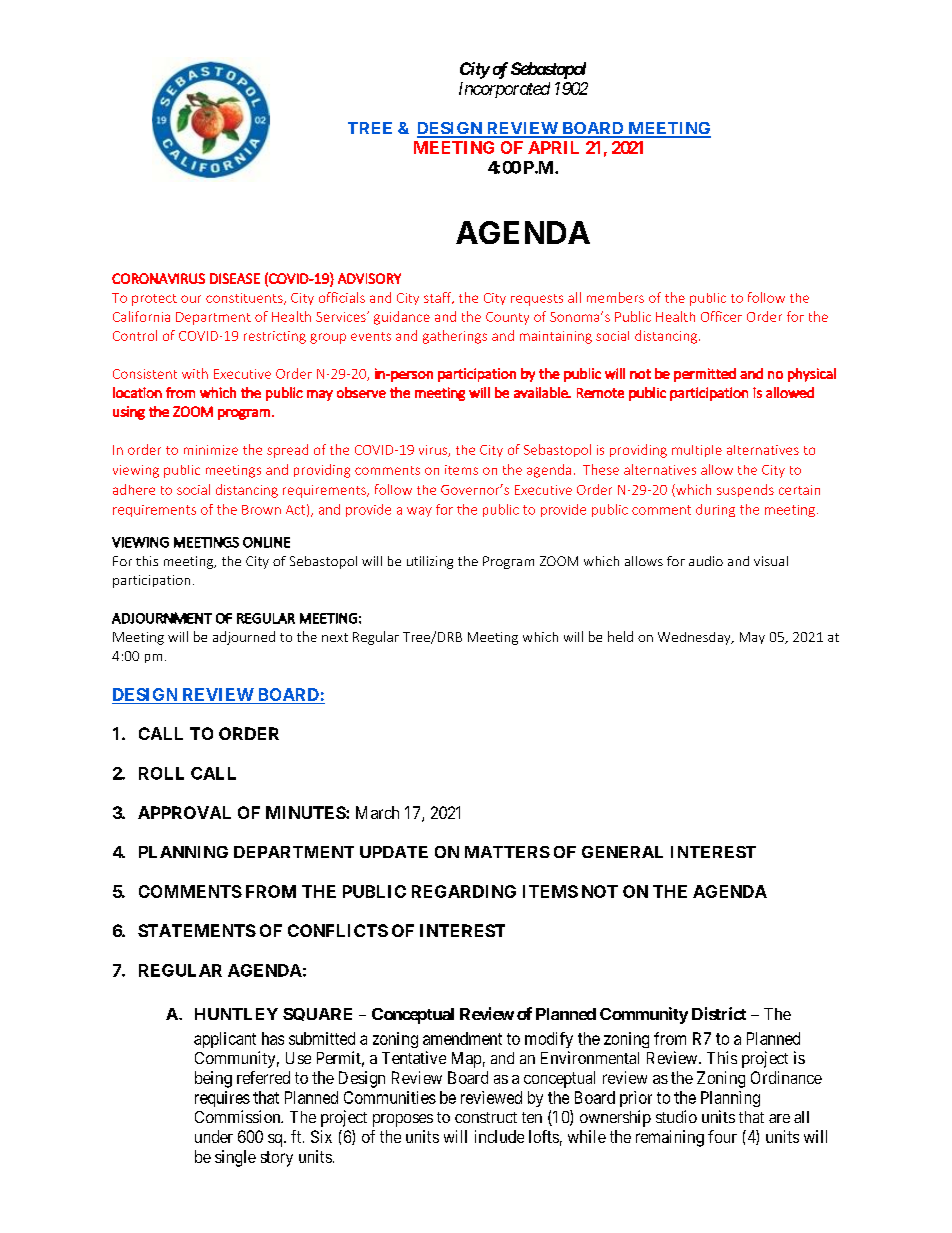  What do you see at coordinates (195, 373) in the screenshot?
I see `with` at bounding box center [195, 373].
